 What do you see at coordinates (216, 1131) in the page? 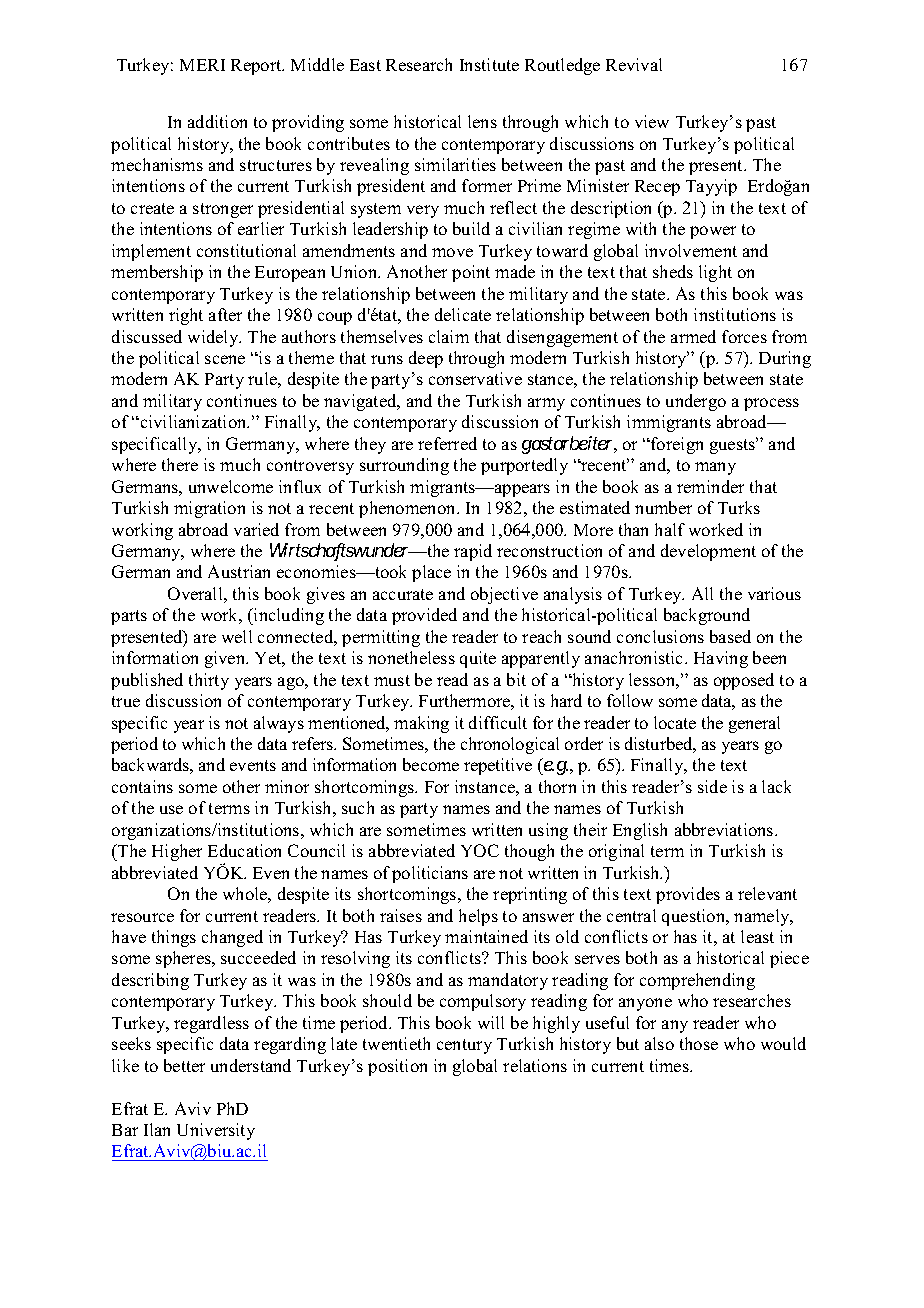
I see `University` at bounding box center [216, 1131].
